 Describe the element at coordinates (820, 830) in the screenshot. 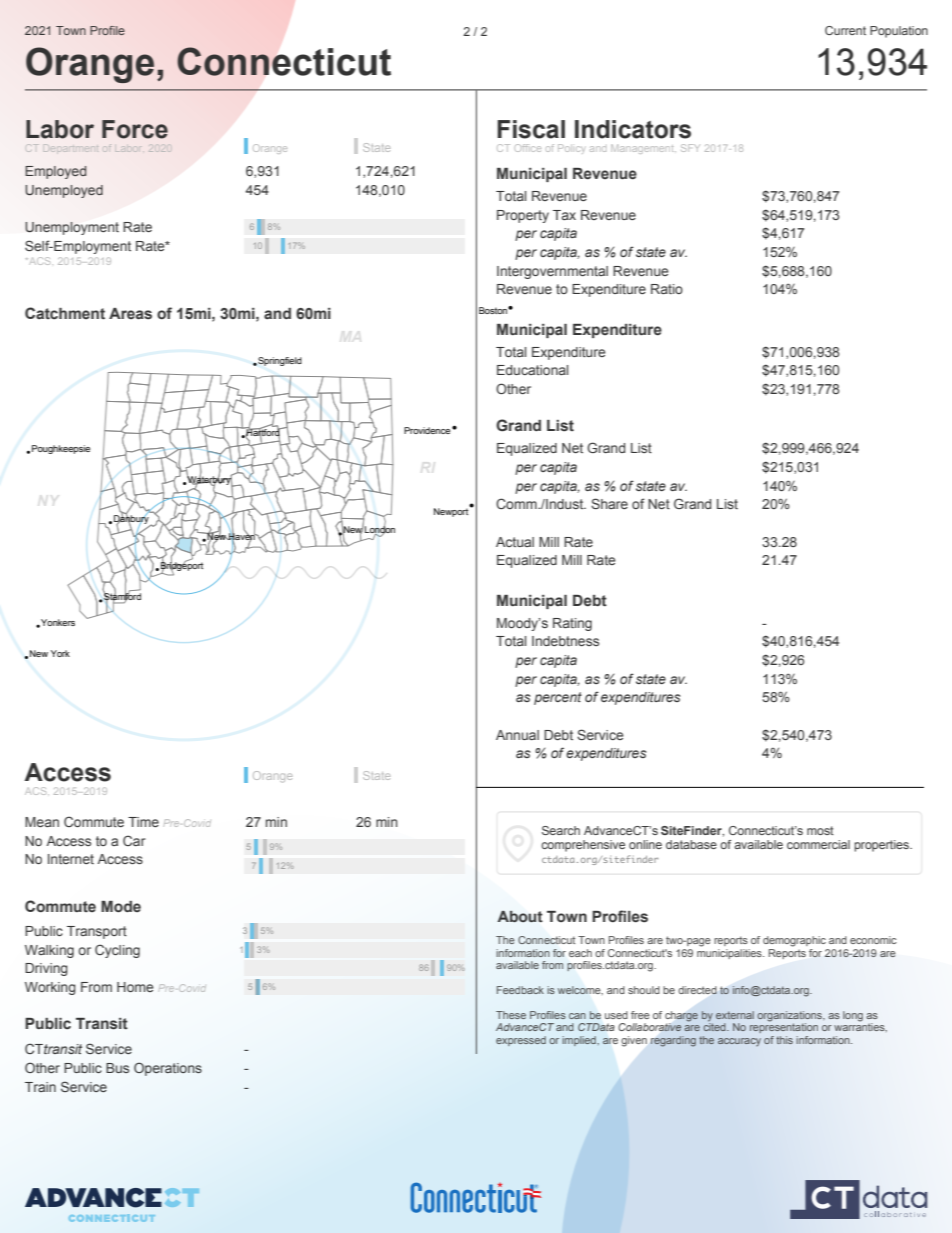

I see `most` at that location.
